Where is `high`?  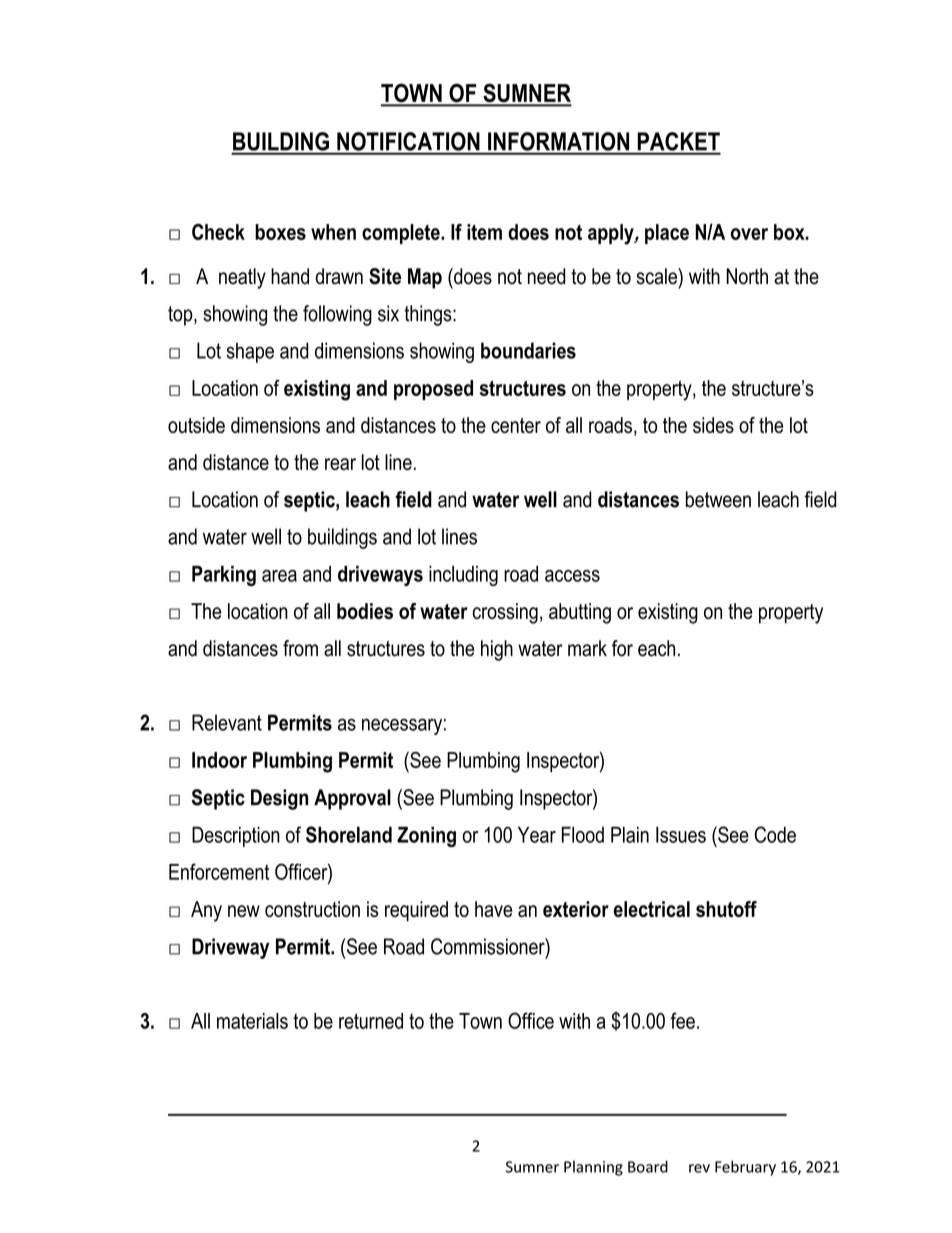 high is located at coordinates (497, 650).
